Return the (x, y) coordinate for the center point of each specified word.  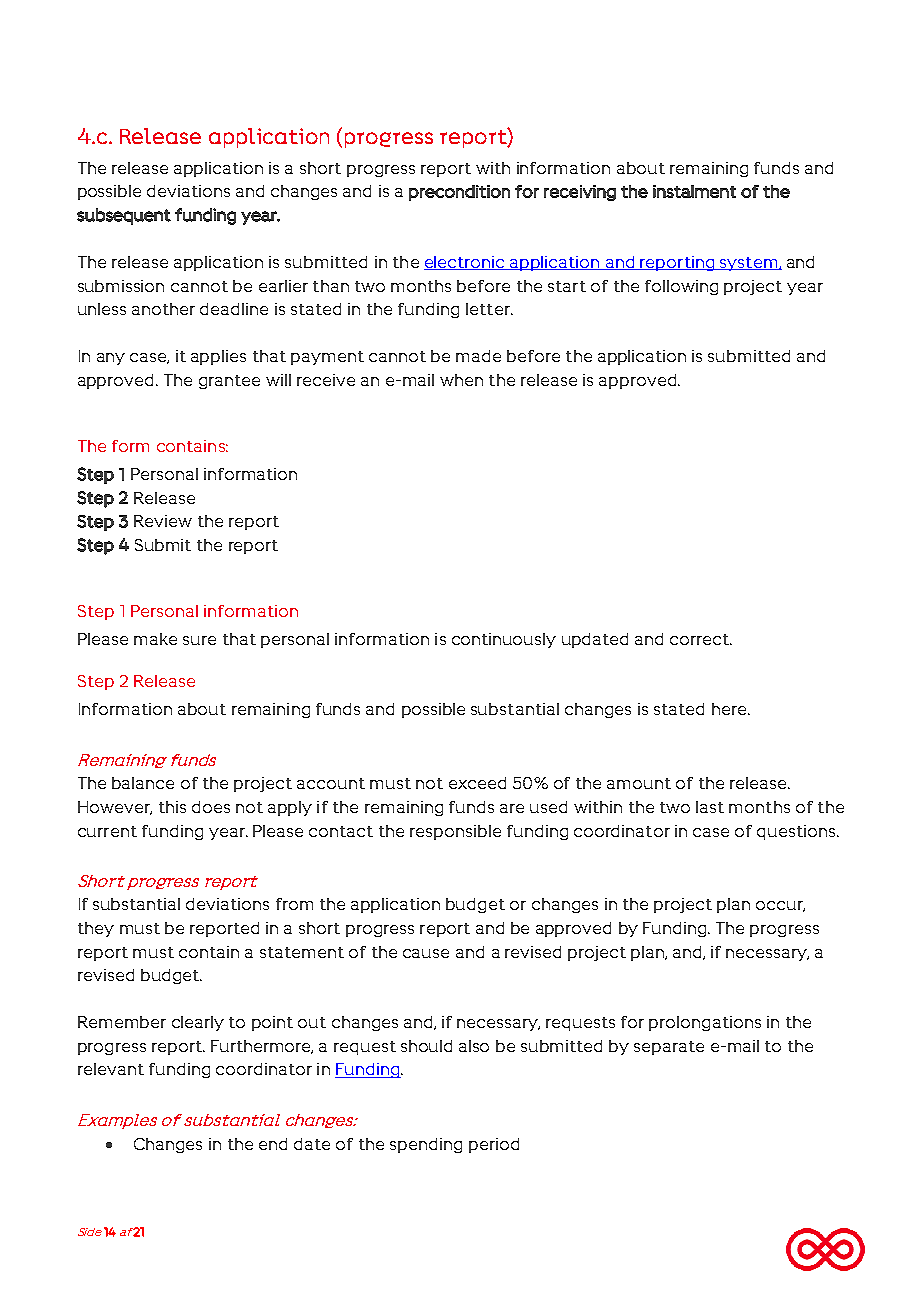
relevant (111, 1069)
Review (163, 521)
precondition (459, 193)
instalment (694, 191)
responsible (455, 832)
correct (700, 639)
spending (426, 1145)
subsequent (124, 216)
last (710, 807)
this (172, 807)
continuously (504, 640)
